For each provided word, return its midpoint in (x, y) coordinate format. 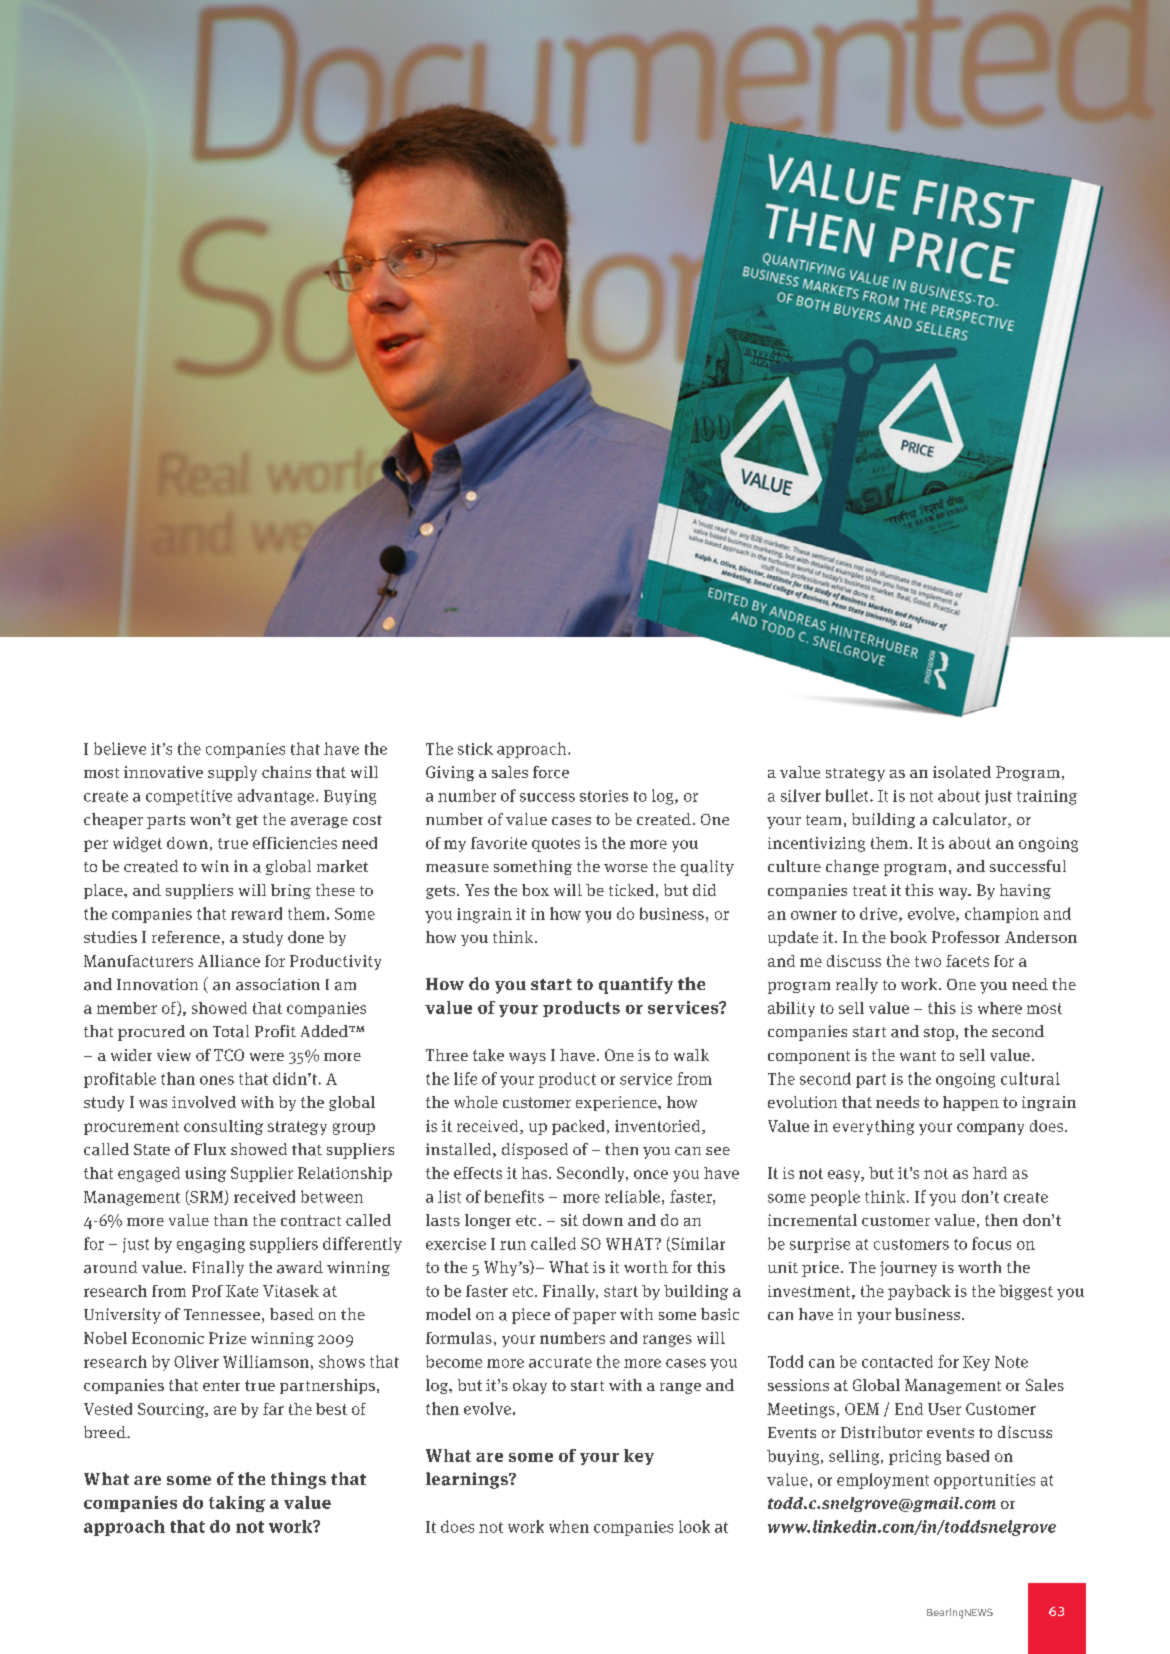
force (551, 772)
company (990, 1129)
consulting (223, 1127)
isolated (962, 772)
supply (232, 773)
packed (578, 1127)
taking (237, 1504)
